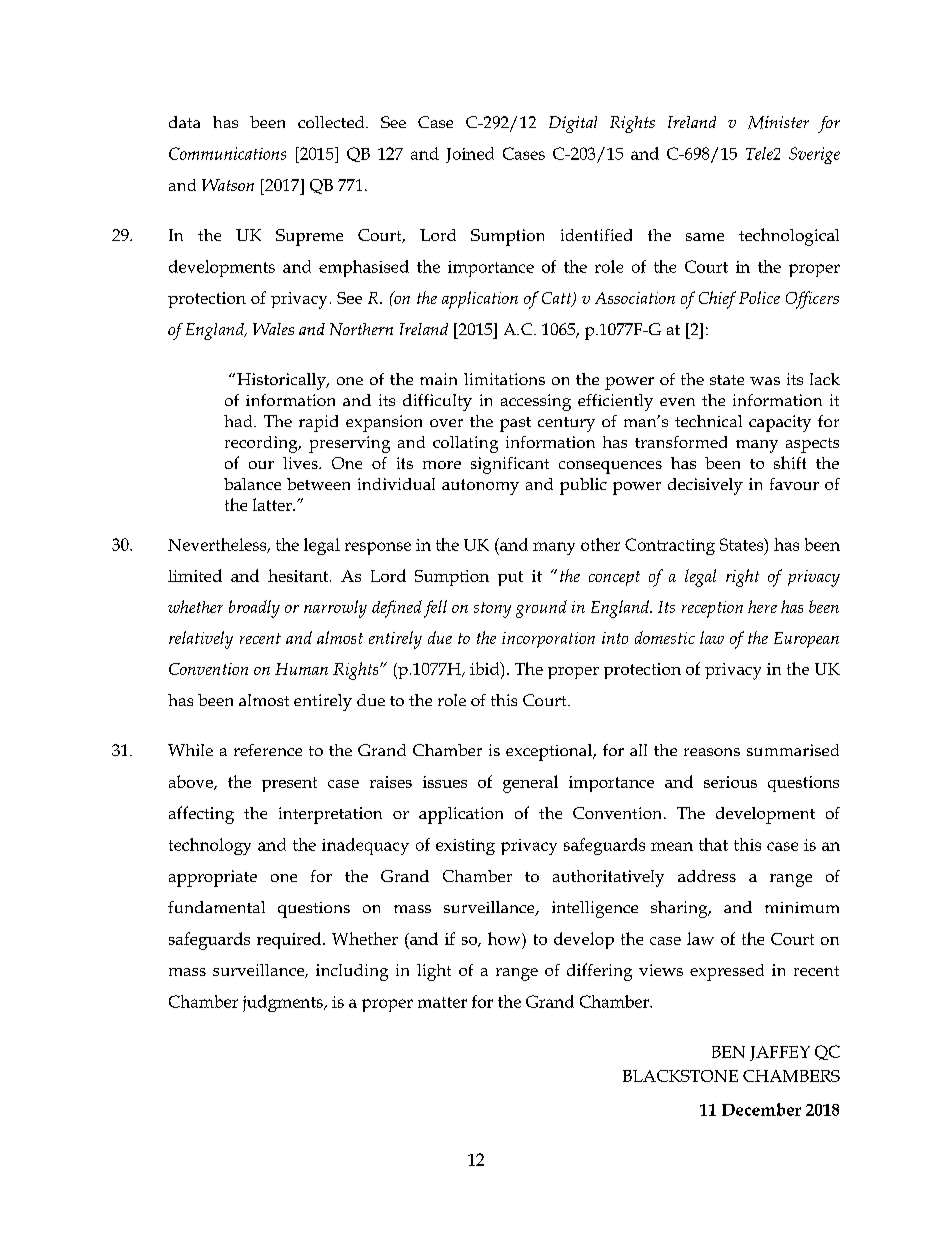  Describe the element at coordinates (254, 609) in the image. I see `broadly` at that location.
